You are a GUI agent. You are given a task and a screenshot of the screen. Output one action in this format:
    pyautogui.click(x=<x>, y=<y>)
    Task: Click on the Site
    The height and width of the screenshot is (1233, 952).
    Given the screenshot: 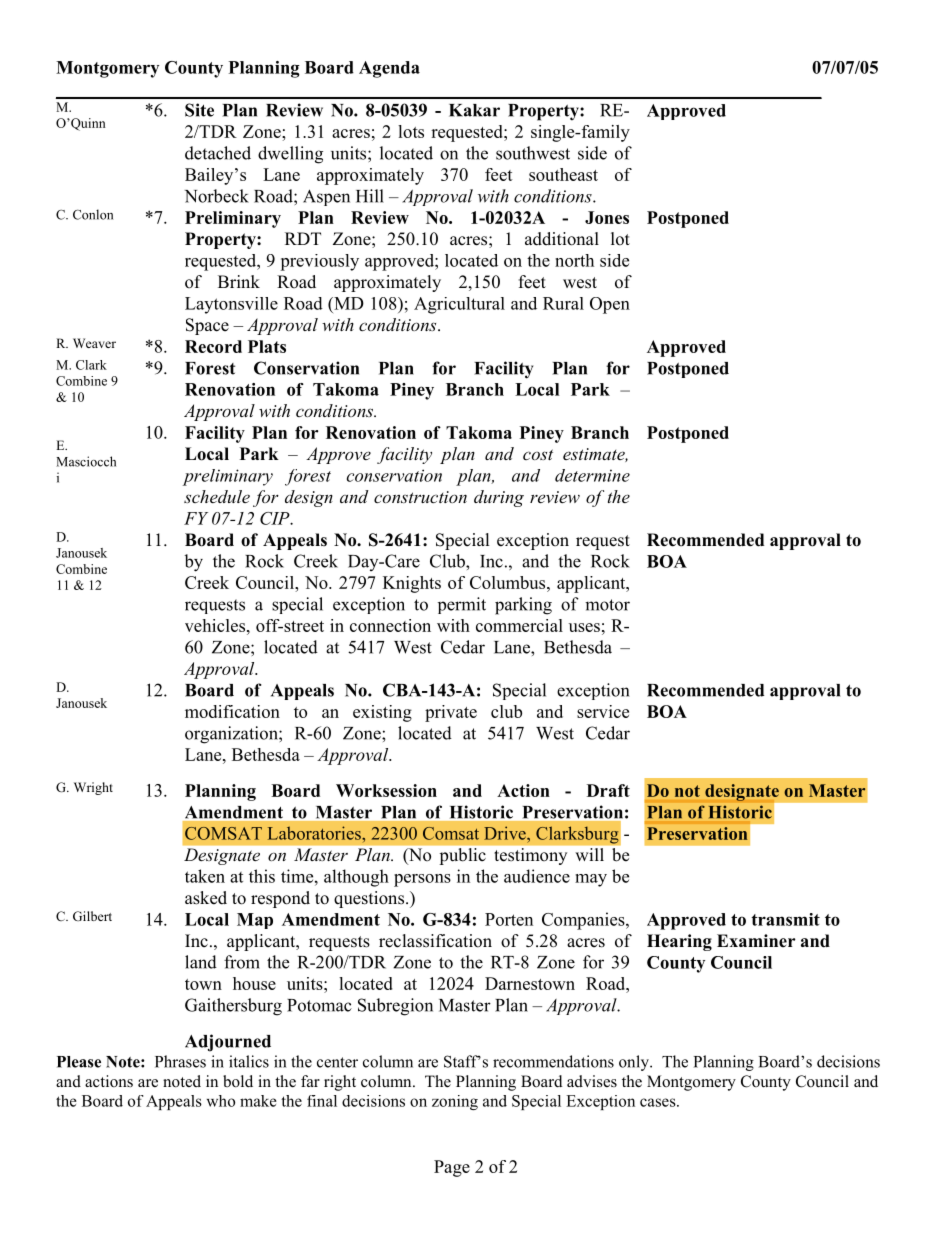 What is the action you would take?
    pyautogui.click(x=199, y=110)
